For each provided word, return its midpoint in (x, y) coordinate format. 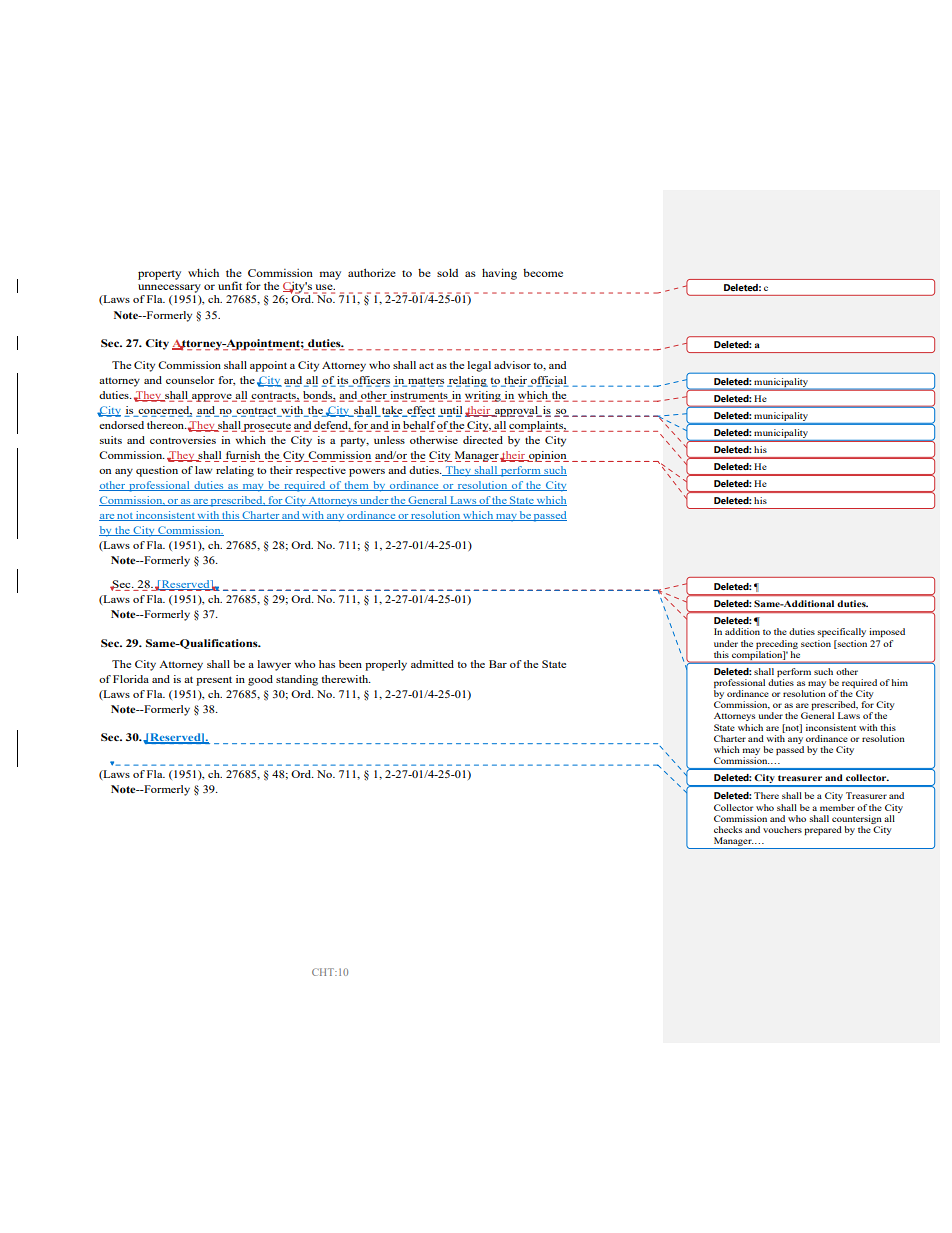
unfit (230, 285)
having (499, 274)
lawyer (274, 665)
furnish (243, 456)
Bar (498, 664)
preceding (777, 644)
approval (516, 411)
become (543, 273)
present (214, 681)
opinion (548, 456)
